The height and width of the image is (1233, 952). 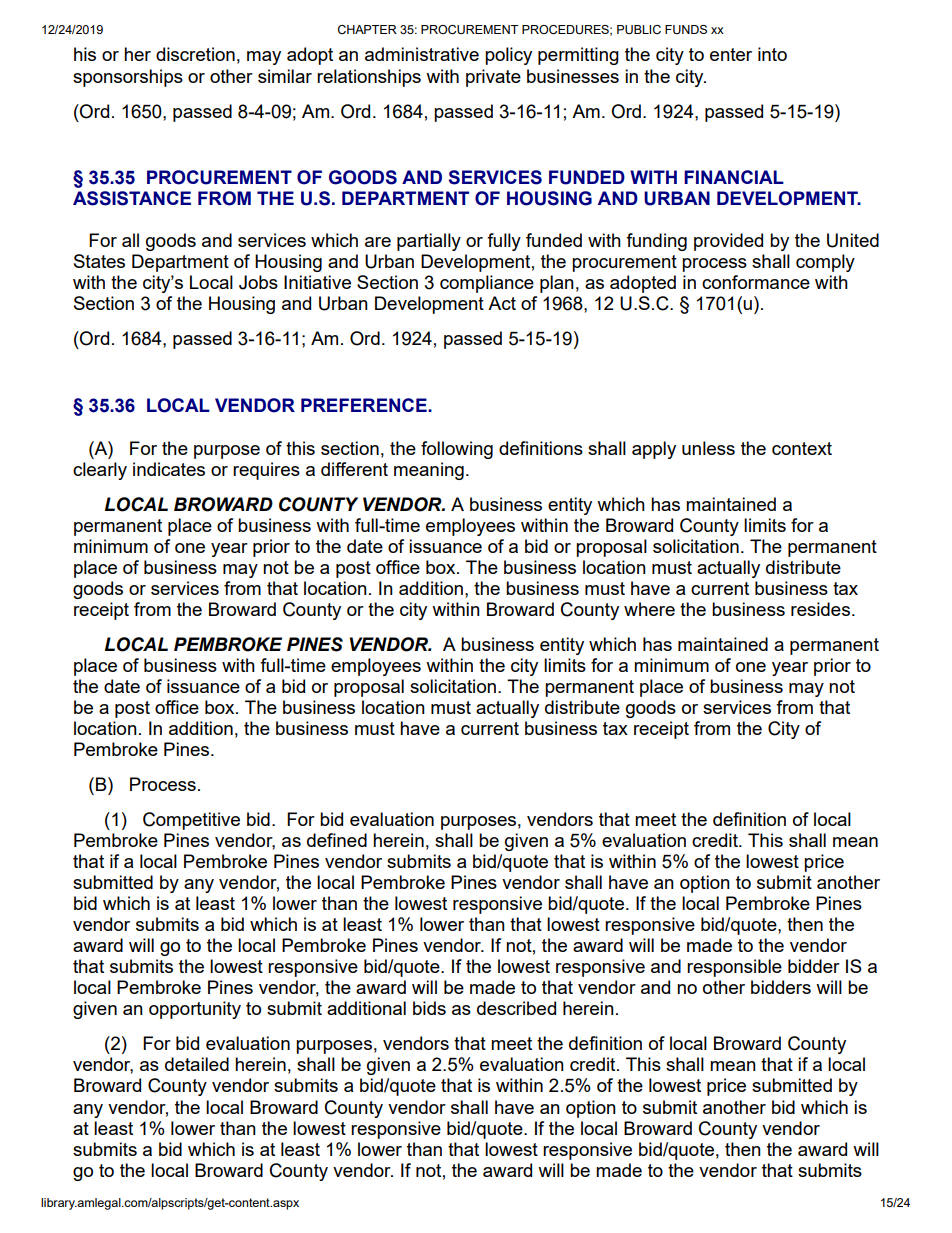 What do you see at coordinates (191, 821) in the image?
I see `Competitive` at bounding box center [191, 821].
